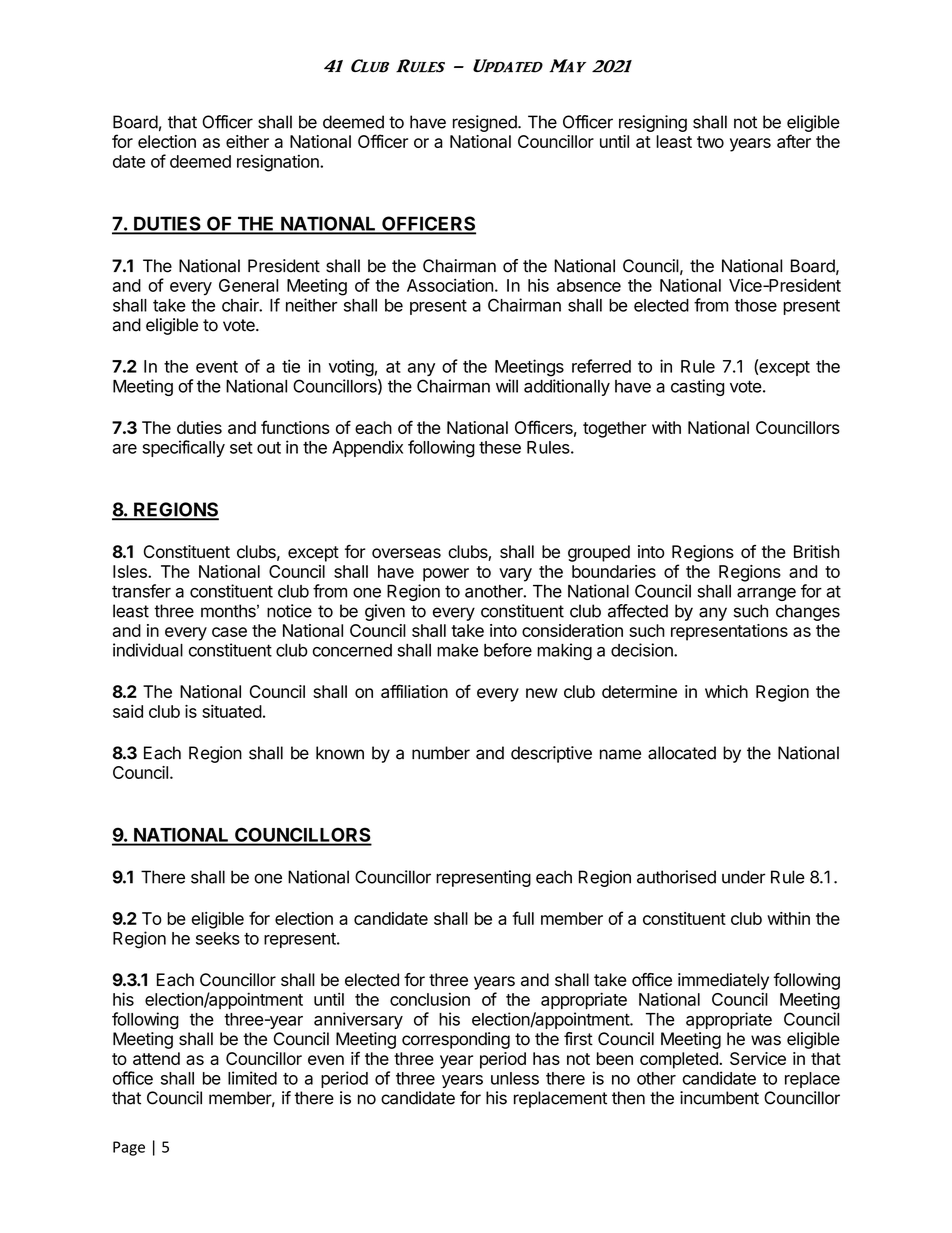 The height and width of the screenshot is (1233, 952). Describe the element at coordinates (500, 447) in the screenshot. I see `these` at that location.
